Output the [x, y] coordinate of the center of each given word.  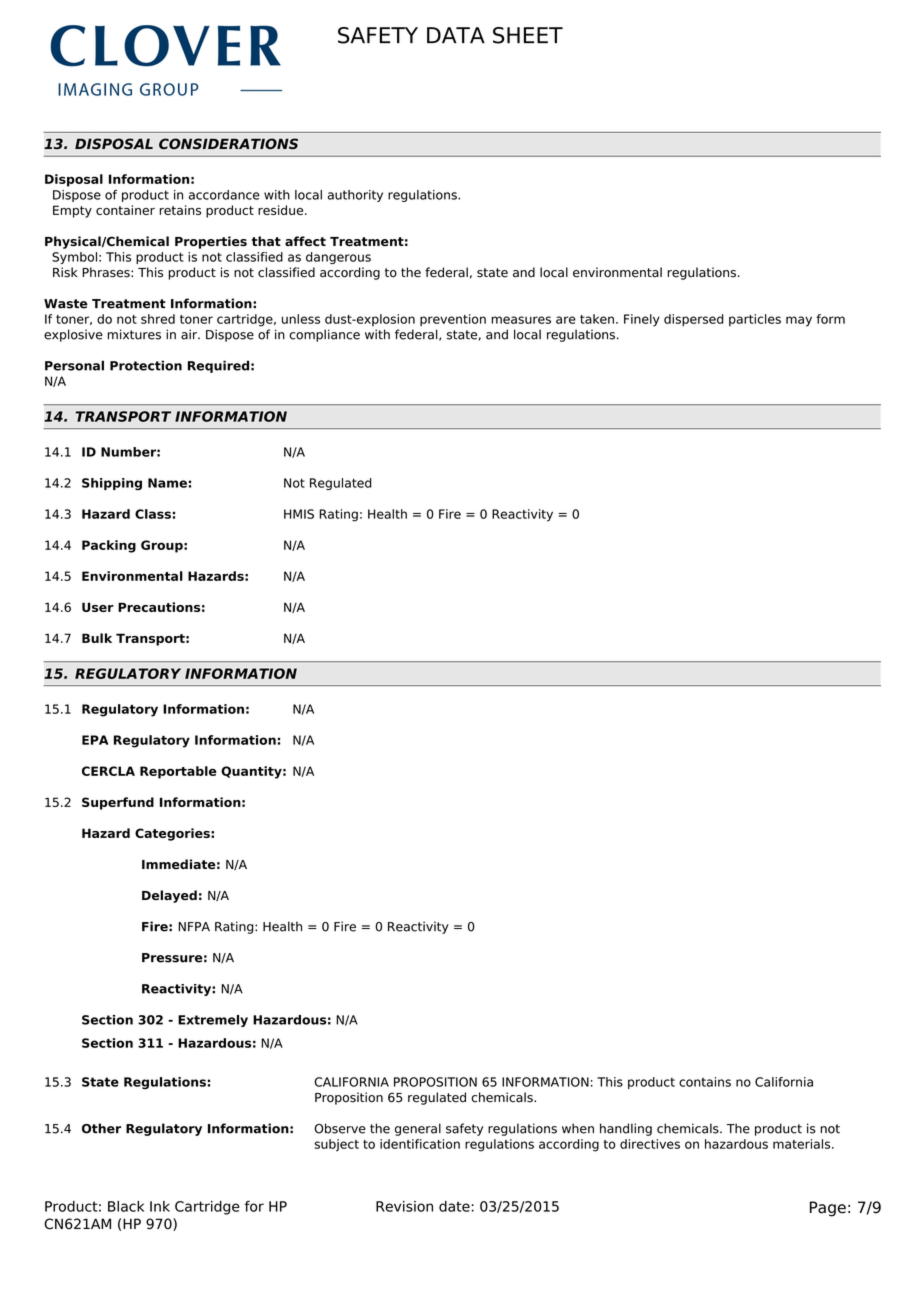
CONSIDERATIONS [228, 143]
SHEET [528, 35]
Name [167, 483]
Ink [160, 1206]
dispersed [694, 320]
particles [755, 320]
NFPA [194, 926]
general [418, 1129]
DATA [456, 35]
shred [158, 319]
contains [705, 1082]
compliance [324, 335]
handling [626, 1129]
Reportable [178, 772]
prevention [453, 320]
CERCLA [108, 771]
